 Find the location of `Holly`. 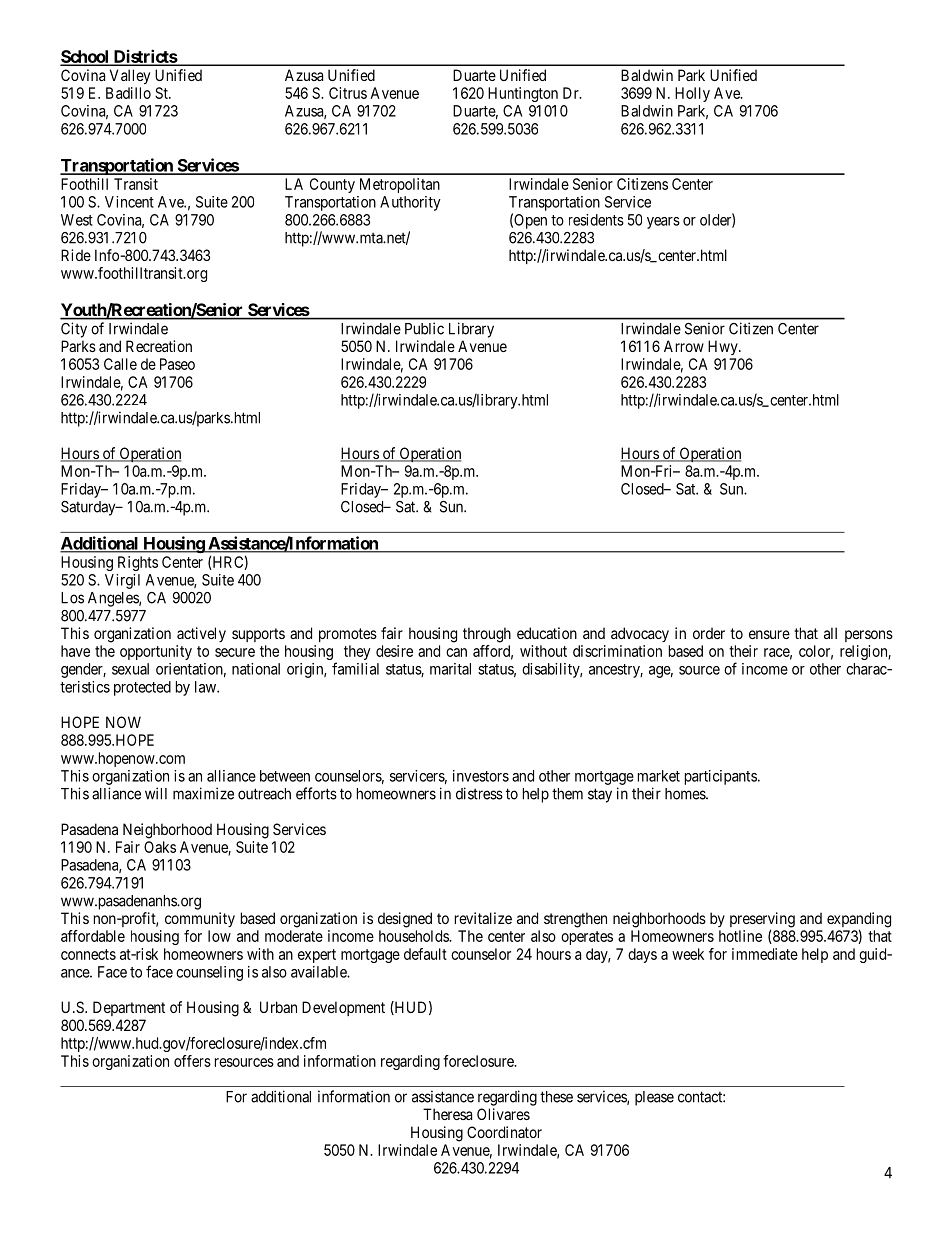

Holly is located at coordinates (692, 94).
